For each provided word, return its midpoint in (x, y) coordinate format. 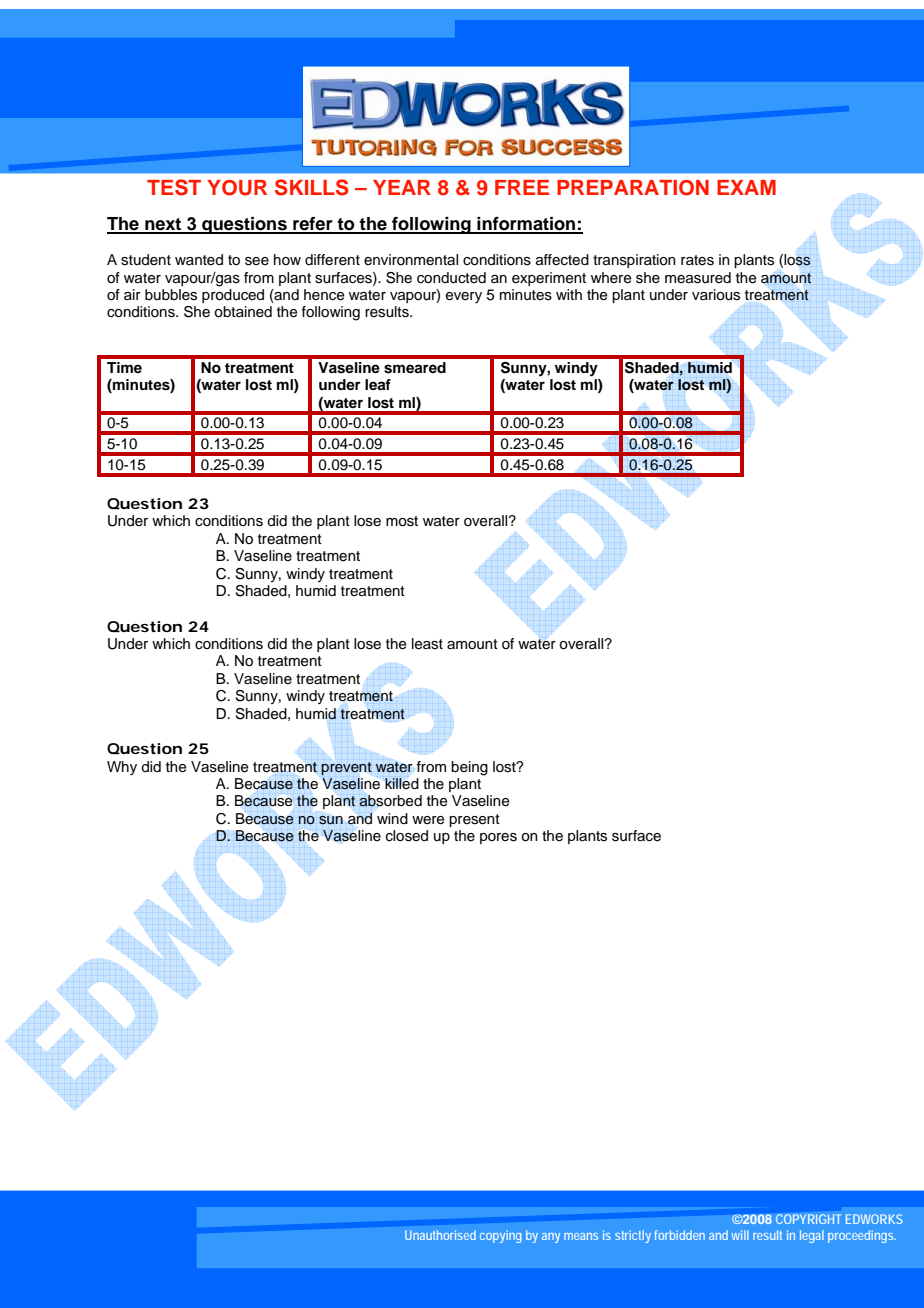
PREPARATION (633, 188)
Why (122, 768)
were (428, 820)
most (402, 521)
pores (498, 838)
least (427, 644)
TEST (174, 187)
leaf (378, 384)
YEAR (402, 187)
